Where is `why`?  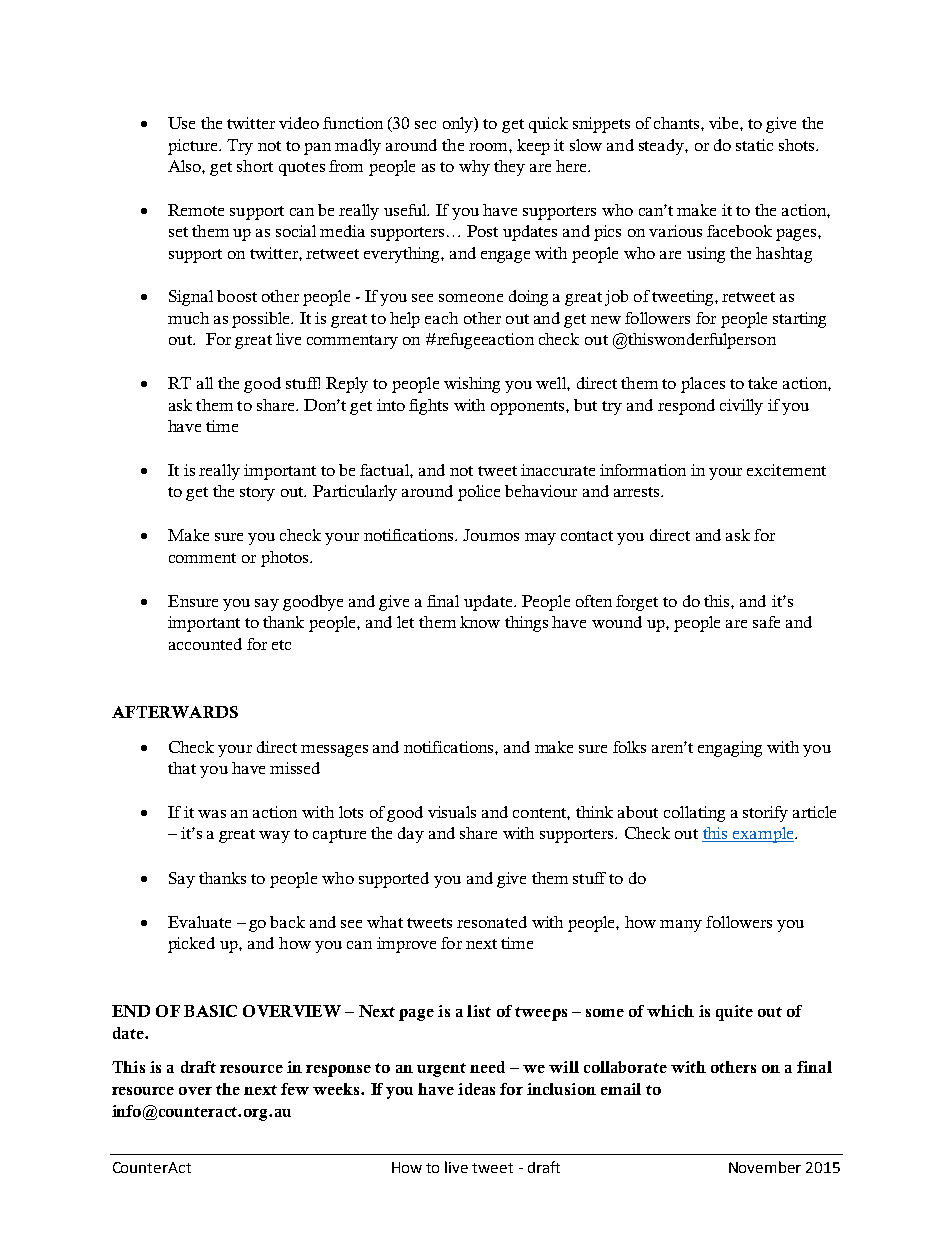
why is located at coordinates (474, 168).
